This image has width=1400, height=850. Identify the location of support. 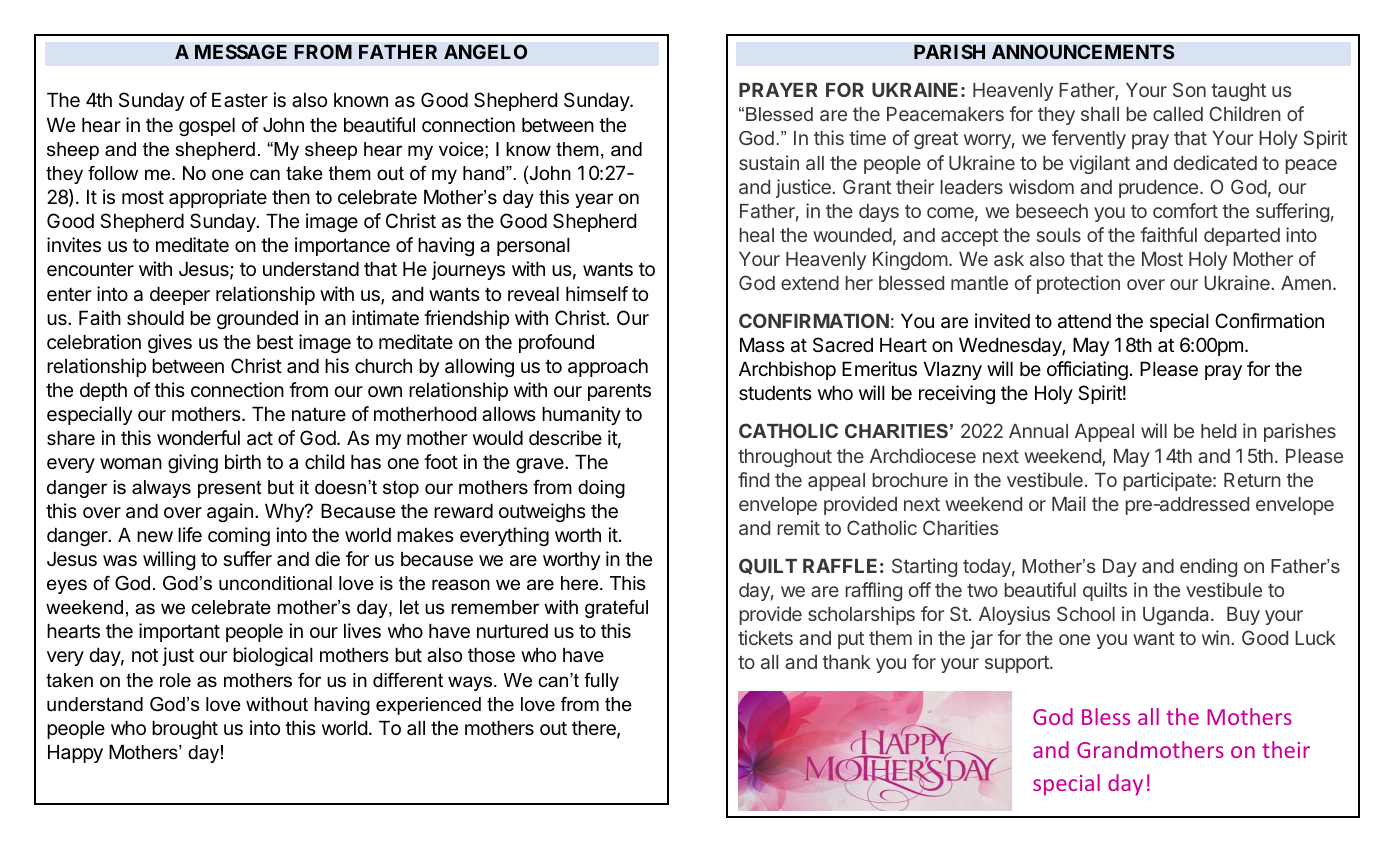
(1018, 664).
